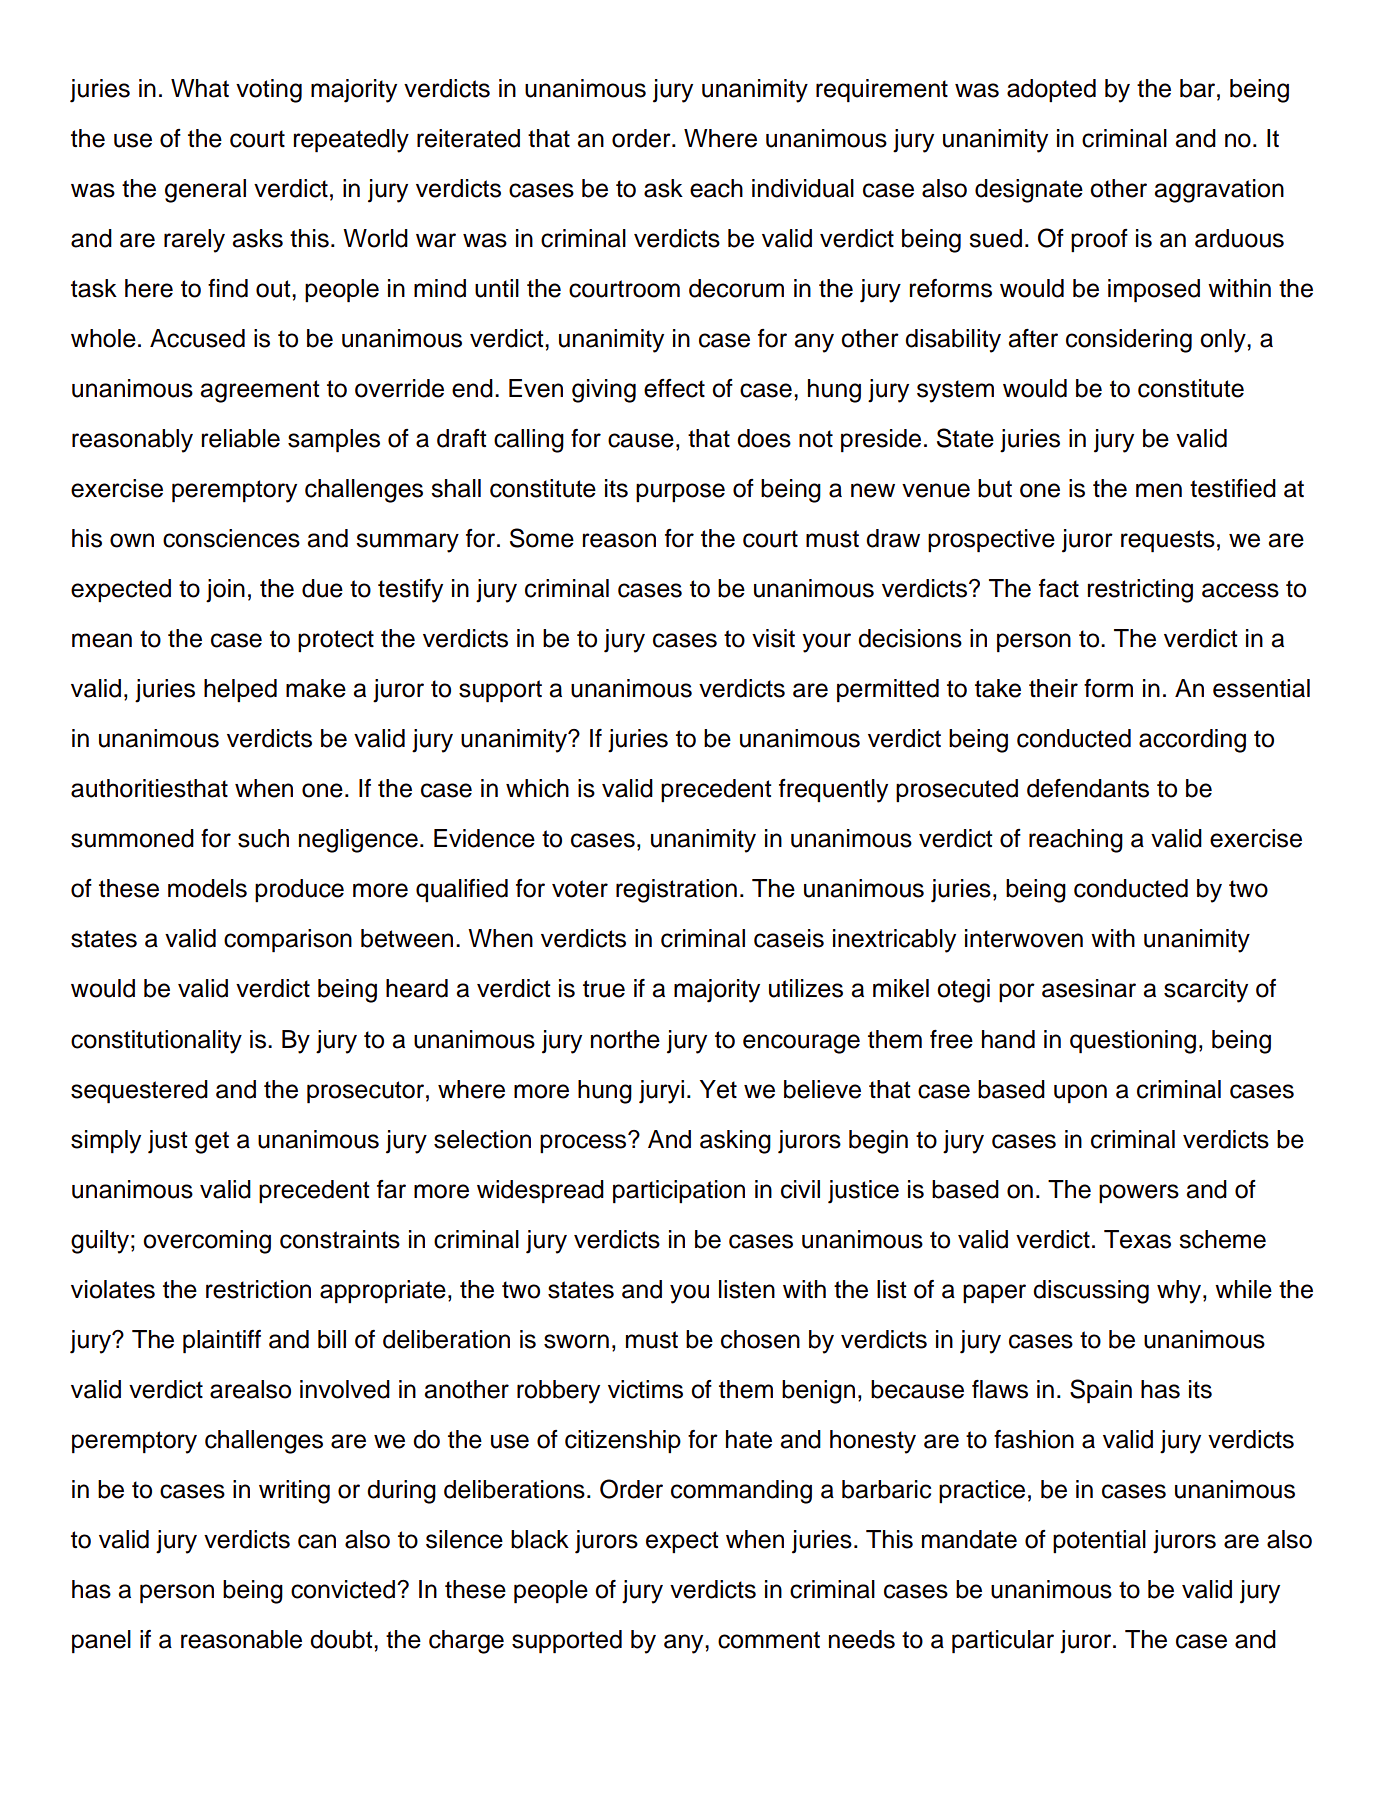 The image size is (1392, 1801). I want to click on potential, so click(1099, 1541).
